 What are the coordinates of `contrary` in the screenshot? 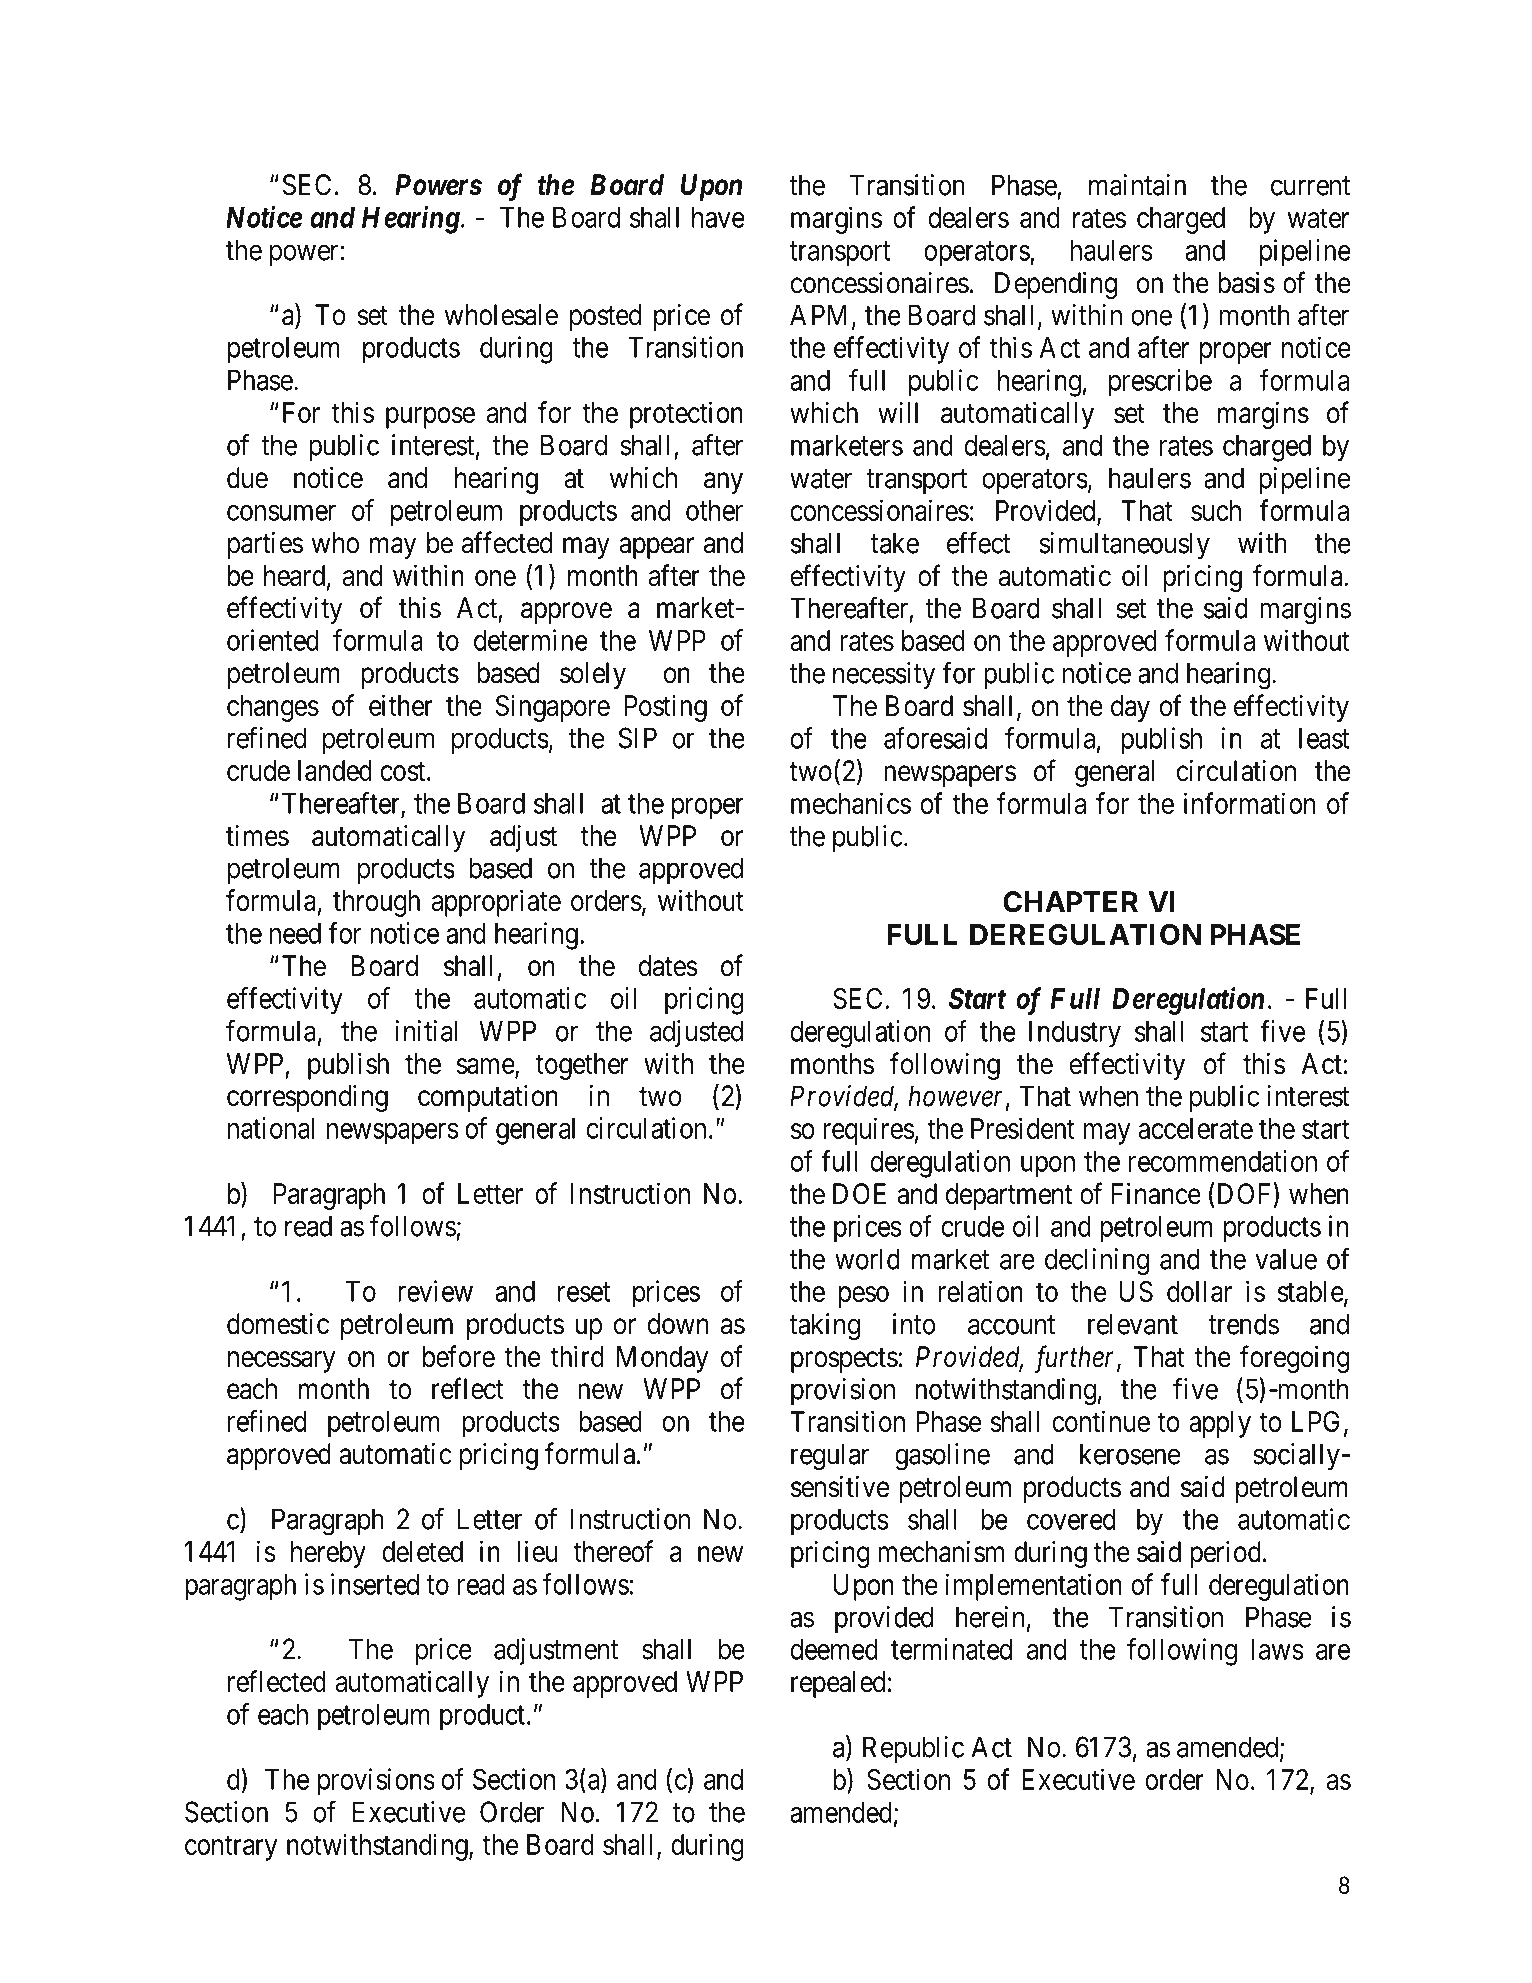 It's located at (231, 1848).
